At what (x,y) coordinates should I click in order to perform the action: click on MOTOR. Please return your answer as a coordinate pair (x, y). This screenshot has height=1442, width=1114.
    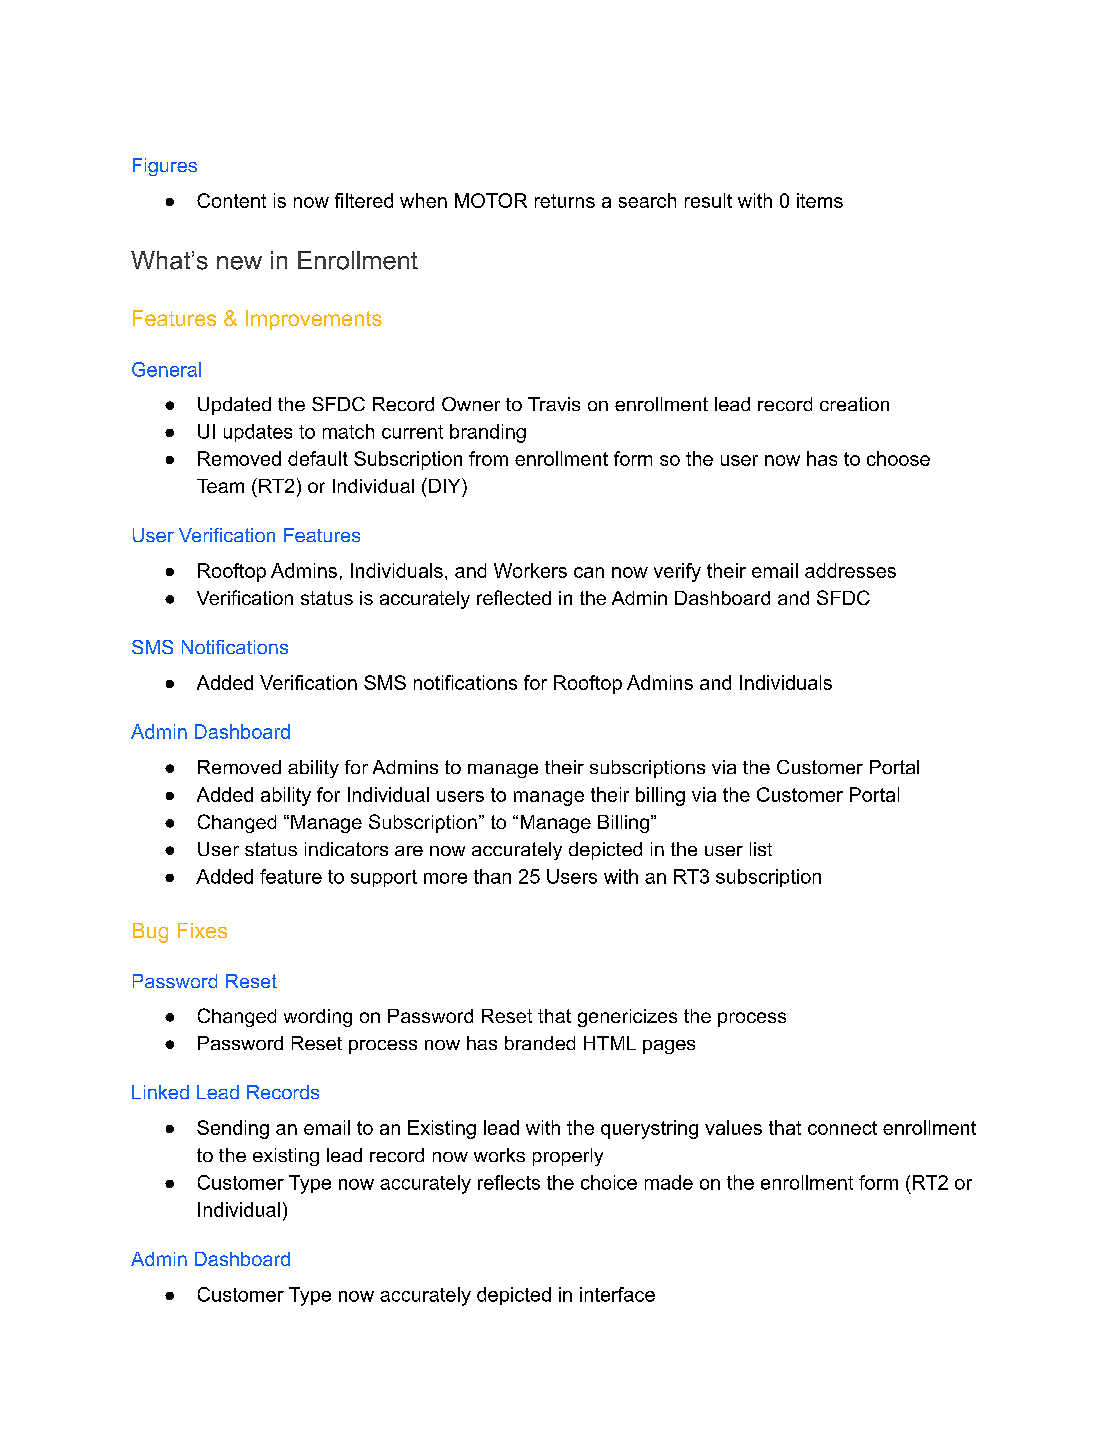
    Looking at the image, I should click on (491, 200).
